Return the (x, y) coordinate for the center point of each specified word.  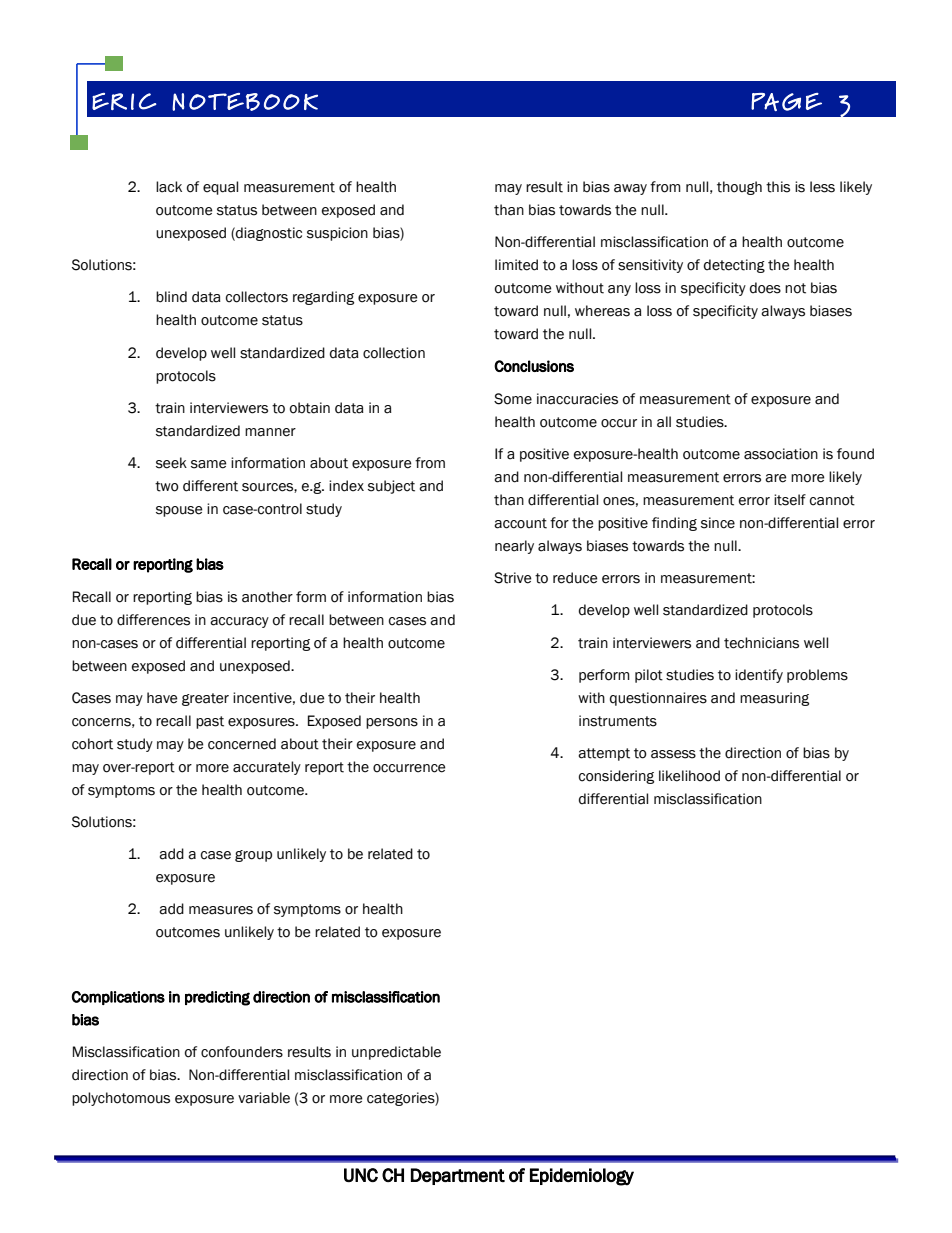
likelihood (689, 776)
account (520, 523)
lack (169, 187)
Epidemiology (582, 1177)
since (718, 523)
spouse (179, 511)
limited (516, 265)
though (739, 188)
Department (458, 1176)
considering (616, 777)
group (253, 856)
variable (264, 1098)
